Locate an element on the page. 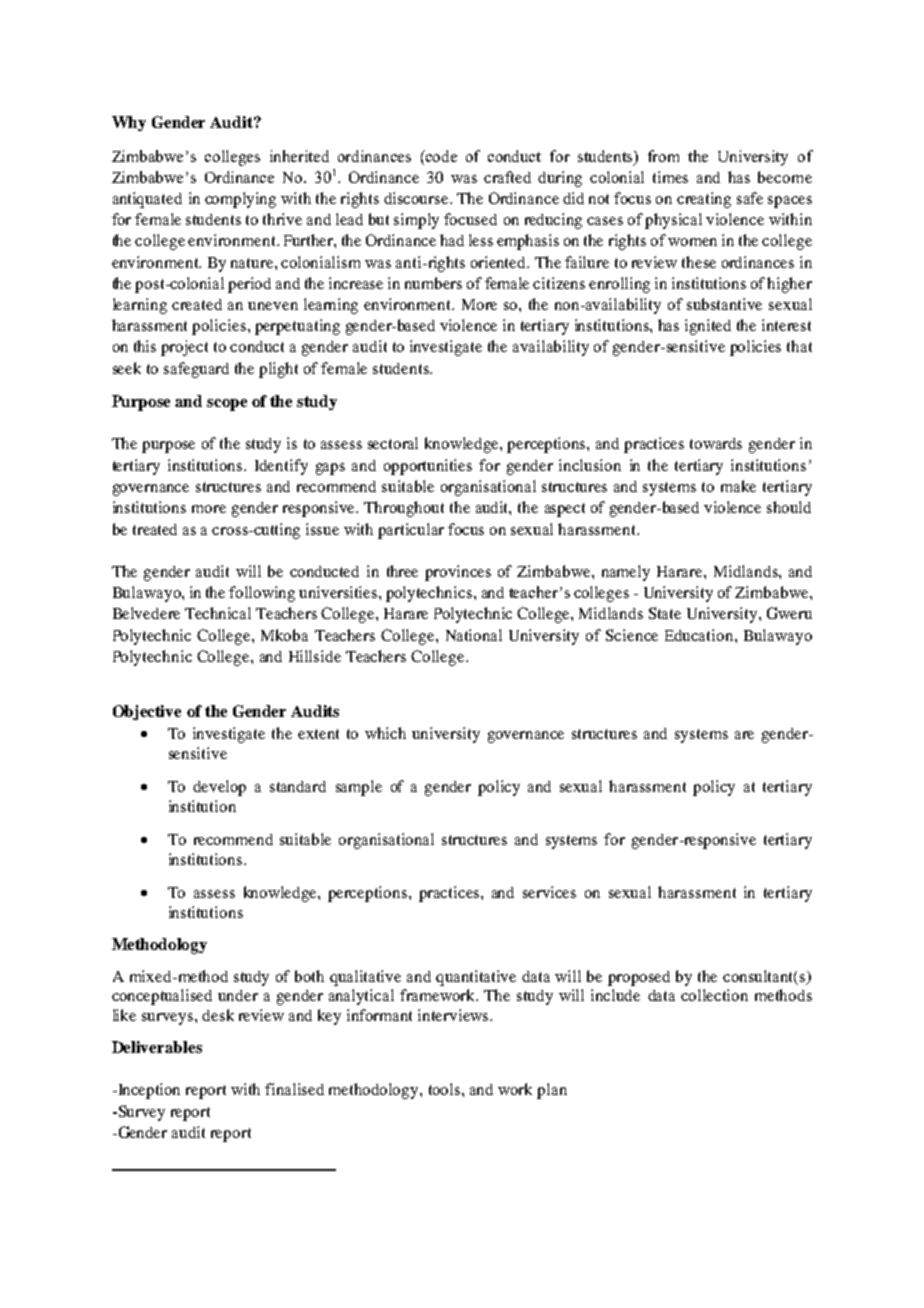 The image size is (924, 1308). Education is located at coordinates (700, 635).
